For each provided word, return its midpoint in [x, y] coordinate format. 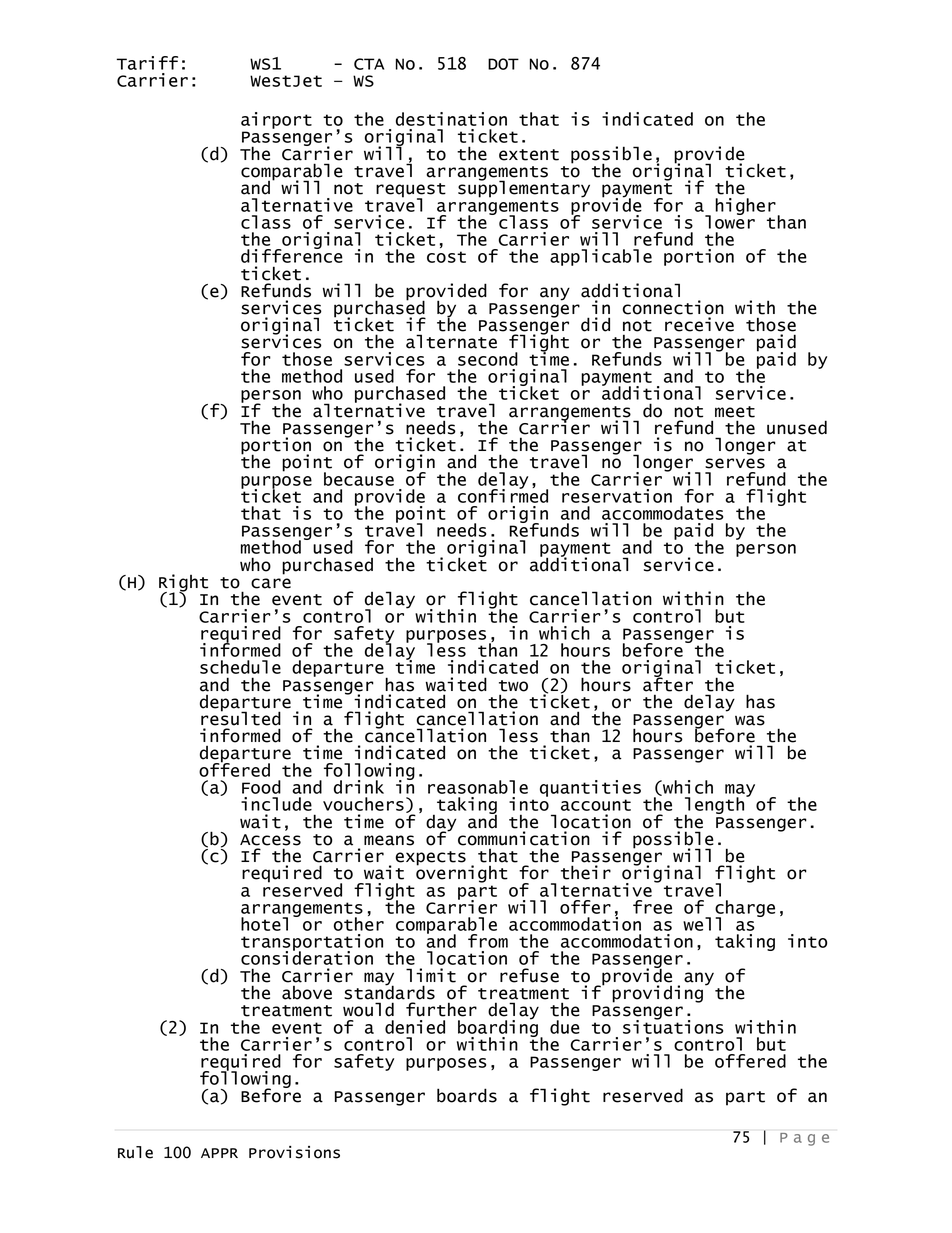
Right [183, 584]
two [513, 686]
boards [467, 1095]
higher [746, 207]
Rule [135, 1152]
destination [451, 119]
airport [276, 120]
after [668, 683]
